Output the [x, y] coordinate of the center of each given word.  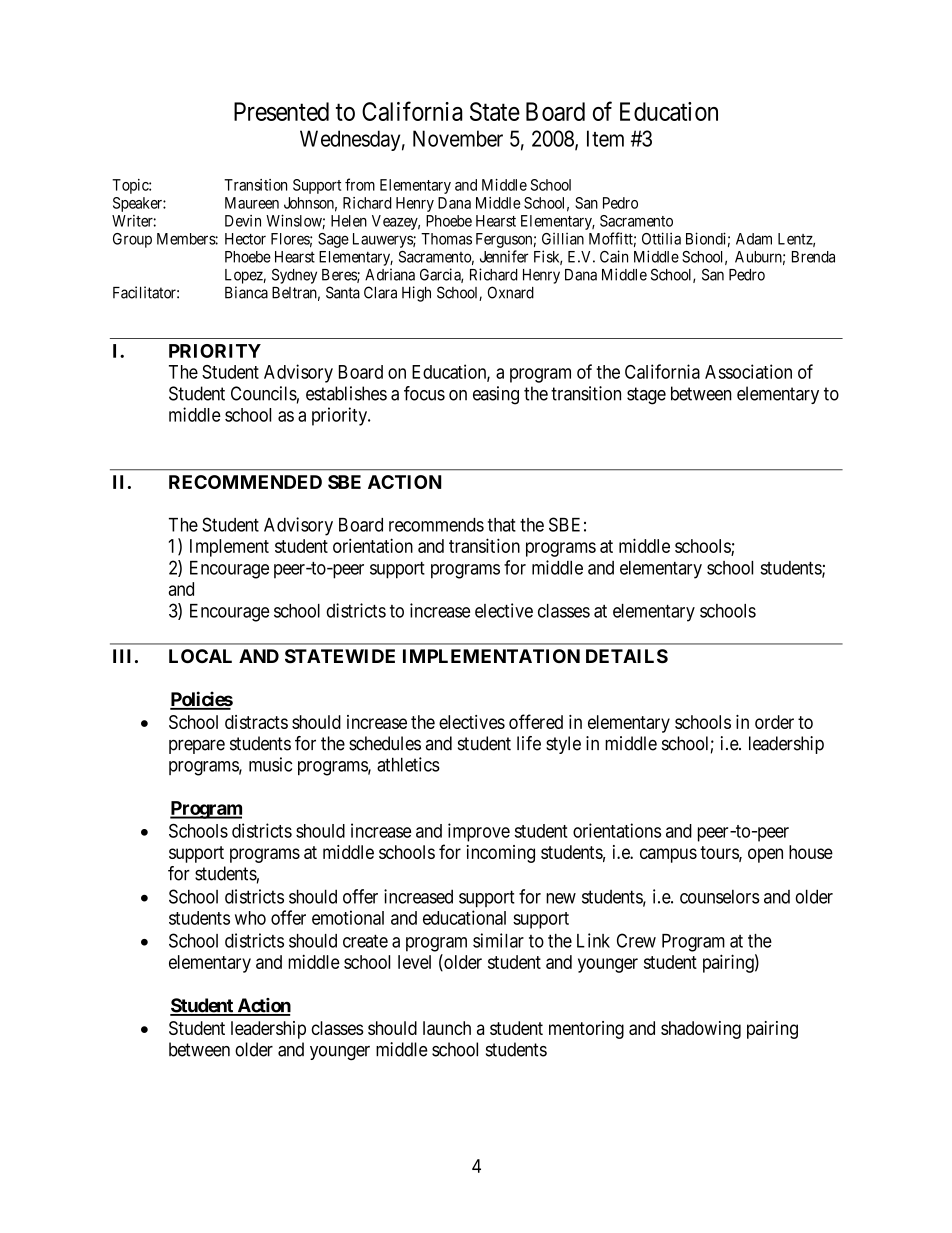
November [458, 138]
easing [496, 395]
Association [748, 371]
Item [605, 138]
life [529, 743]
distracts [256, 722]
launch [447, 1028]
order [774, 722]
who [250, 918]
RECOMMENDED [245, 482]
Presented [281, 111]
